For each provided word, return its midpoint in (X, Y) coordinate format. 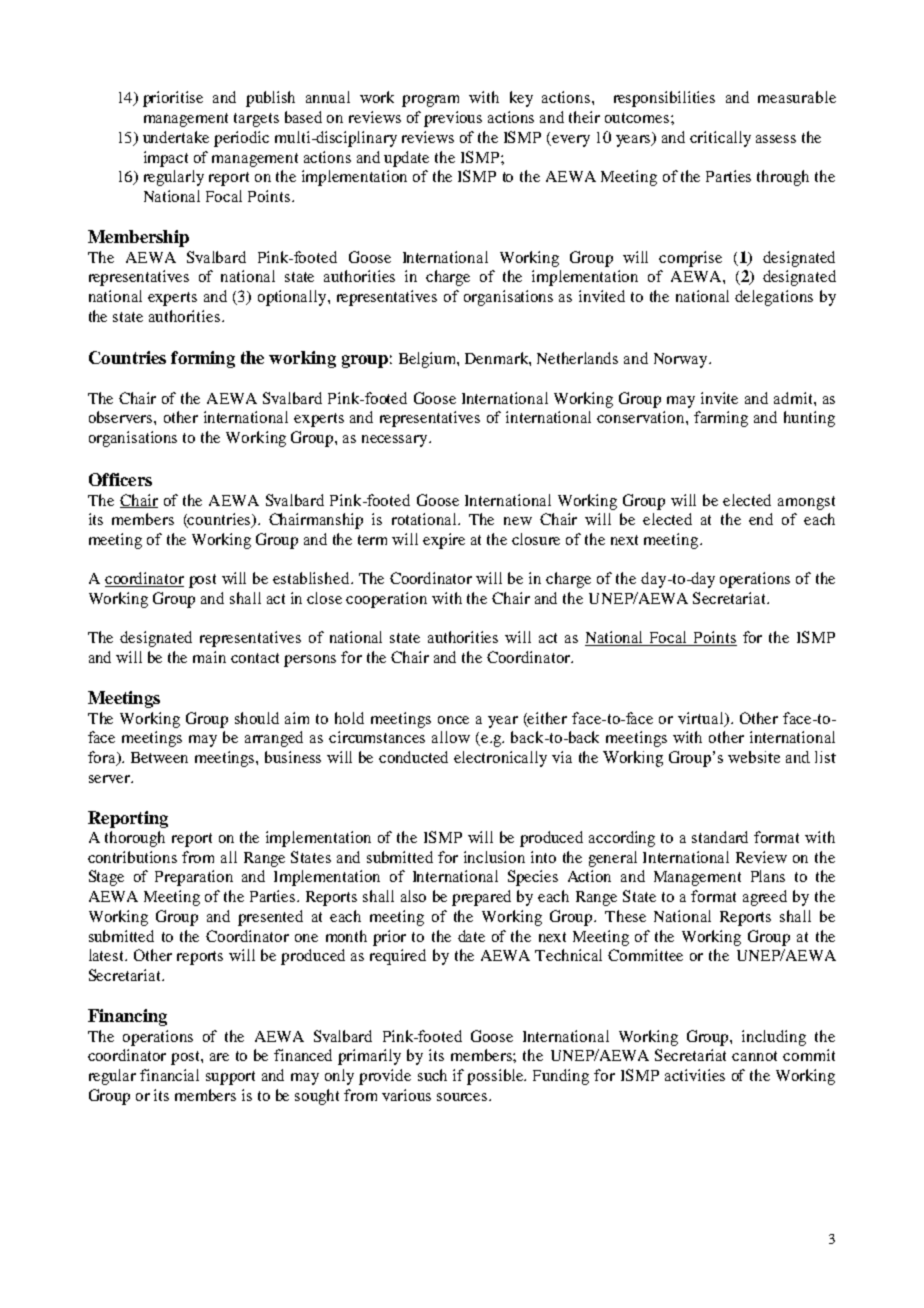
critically (720, 139)
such (432, 1075)
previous (453, 119)
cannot (754, 1056)
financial (169, 1075)
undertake (176, 137)
